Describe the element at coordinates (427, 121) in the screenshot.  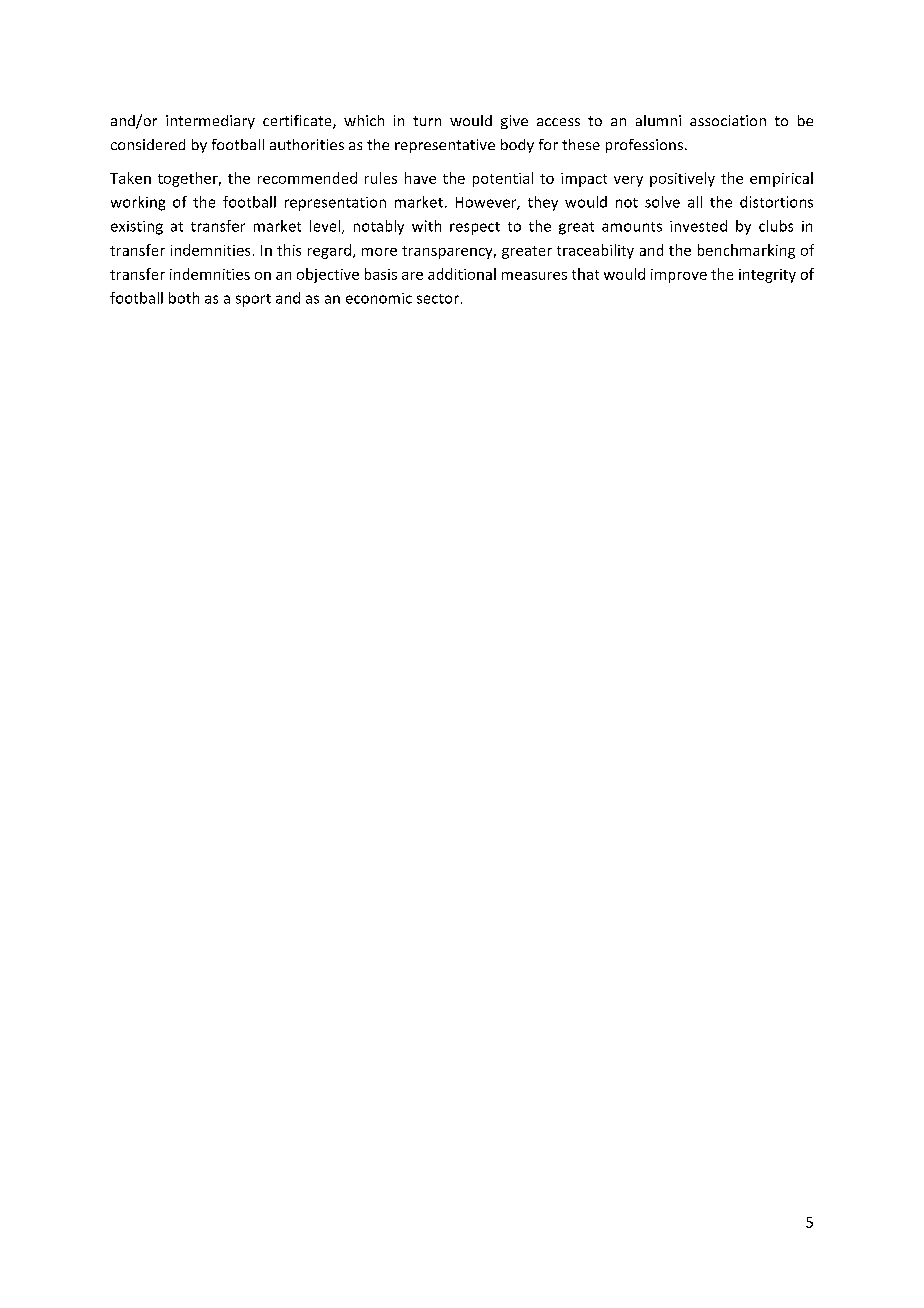
I see `turn` at that location.
